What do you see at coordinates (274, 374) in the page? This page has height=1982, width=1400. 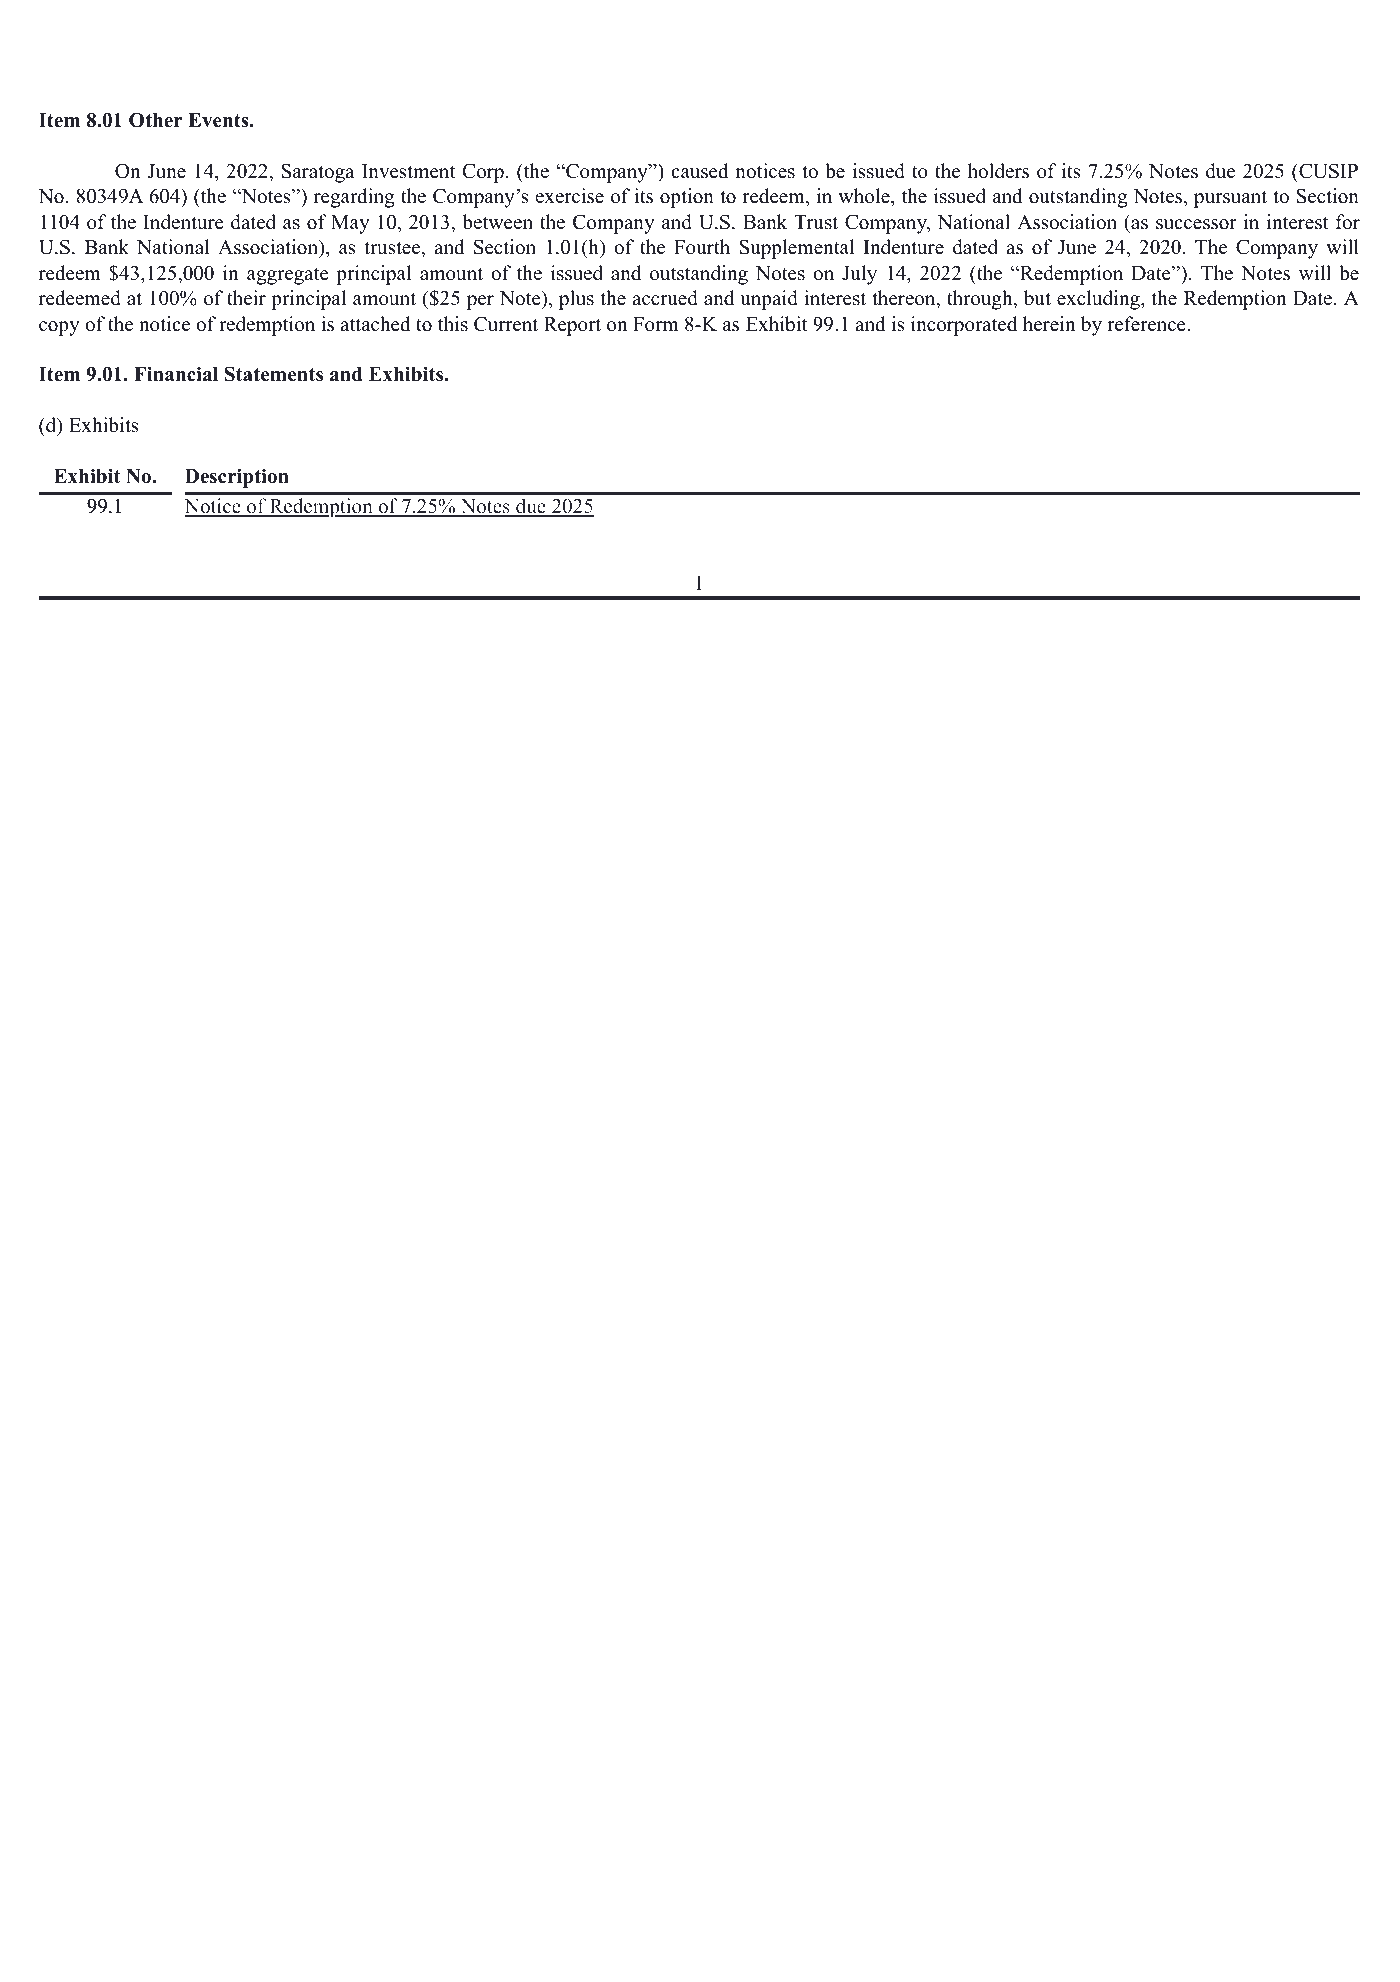 I see `Statements` at bounding box center [274, 374].
